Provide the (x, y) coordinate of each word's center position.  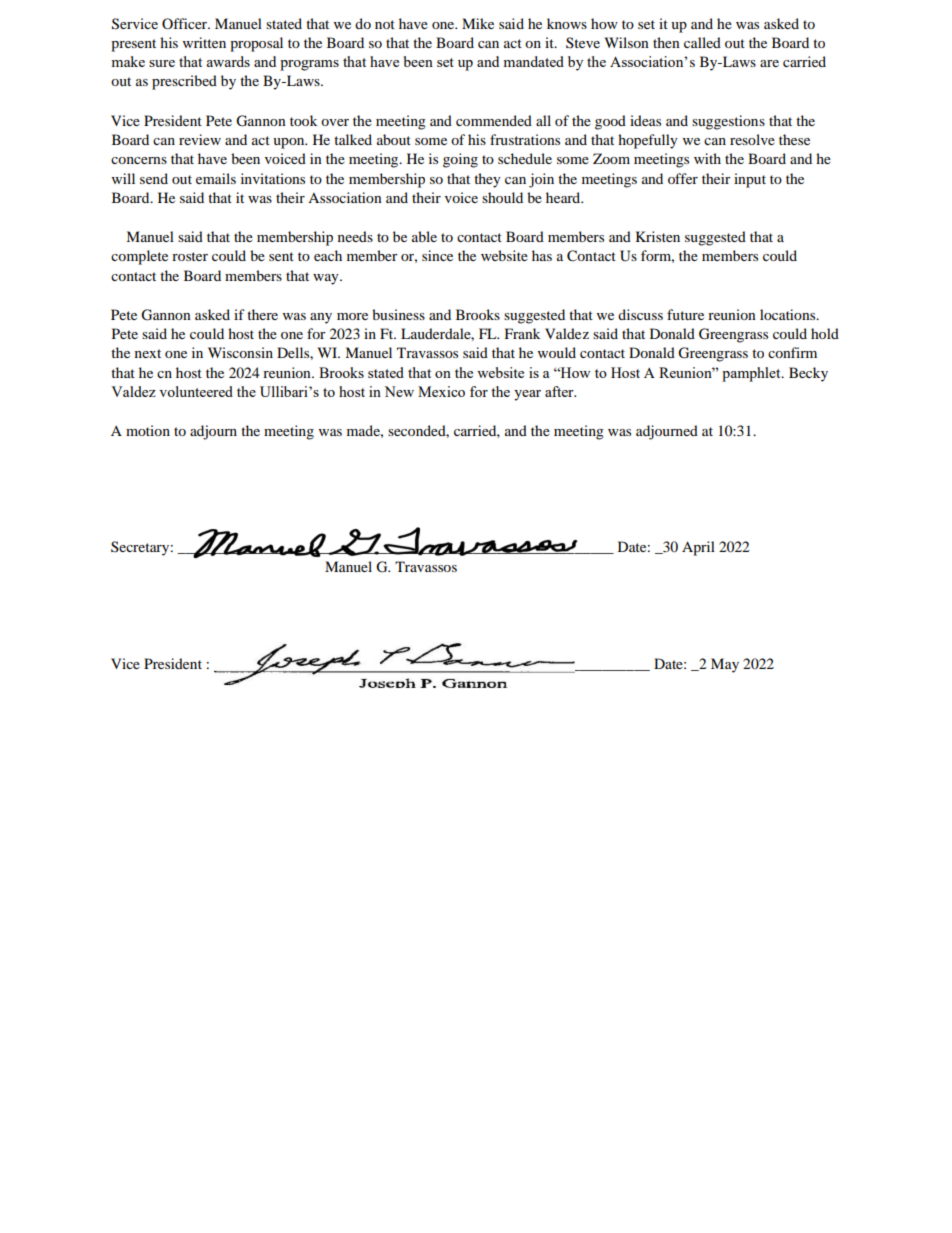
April (698, 548)
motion (148, 430)
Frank (522, 333)
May (725, 665)
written (204, 42)
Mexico (441, 391)
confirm (792, 352)
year (527, 395)
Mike (478, 23)
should (502, 197)
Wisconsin (240, 352)
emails (216, 178)
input (750, 180)
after (560, 391)
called (702, 42)
